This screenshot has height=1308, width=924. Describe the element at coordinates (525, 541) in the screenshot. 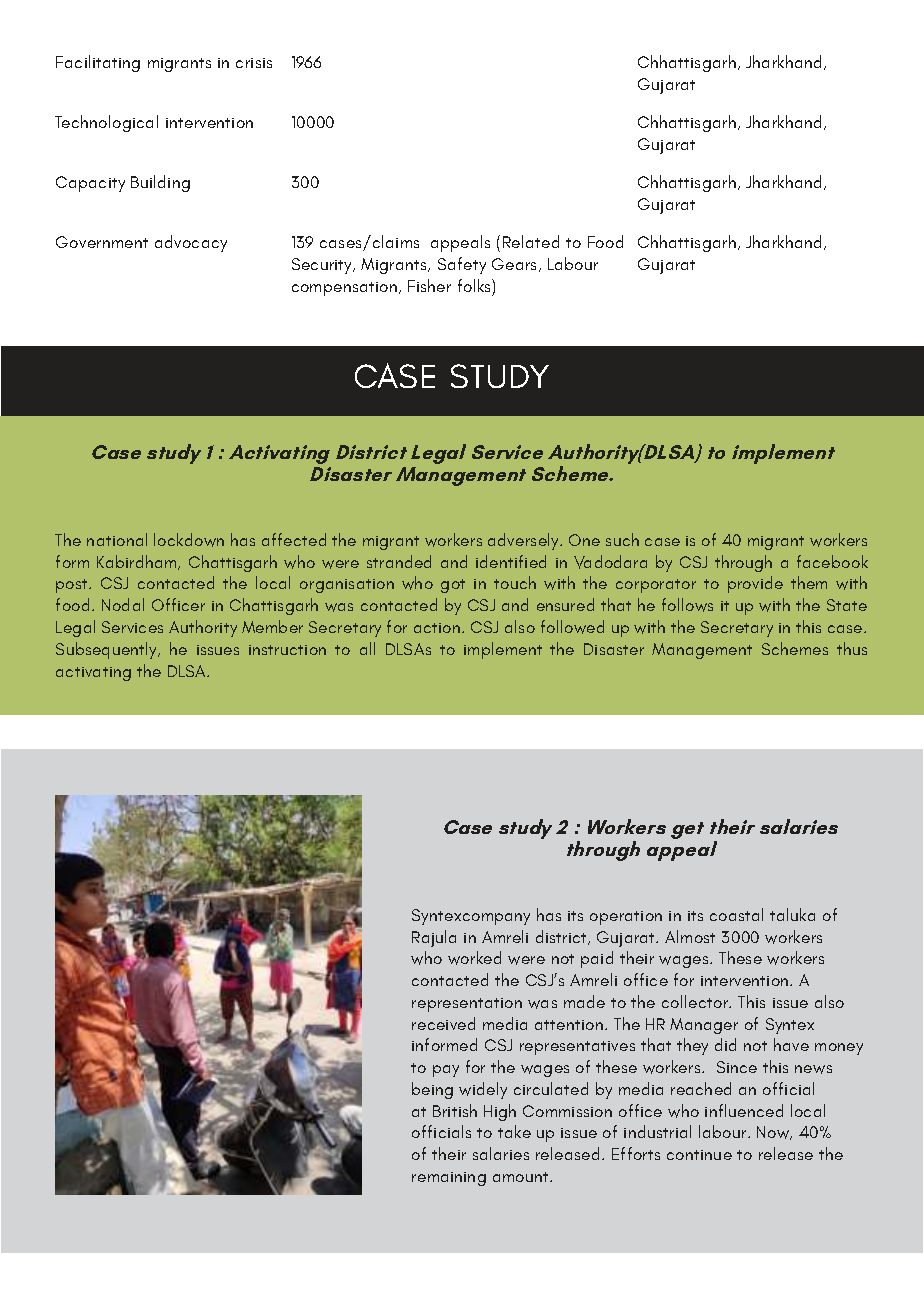

I see `adversely` at that location.
